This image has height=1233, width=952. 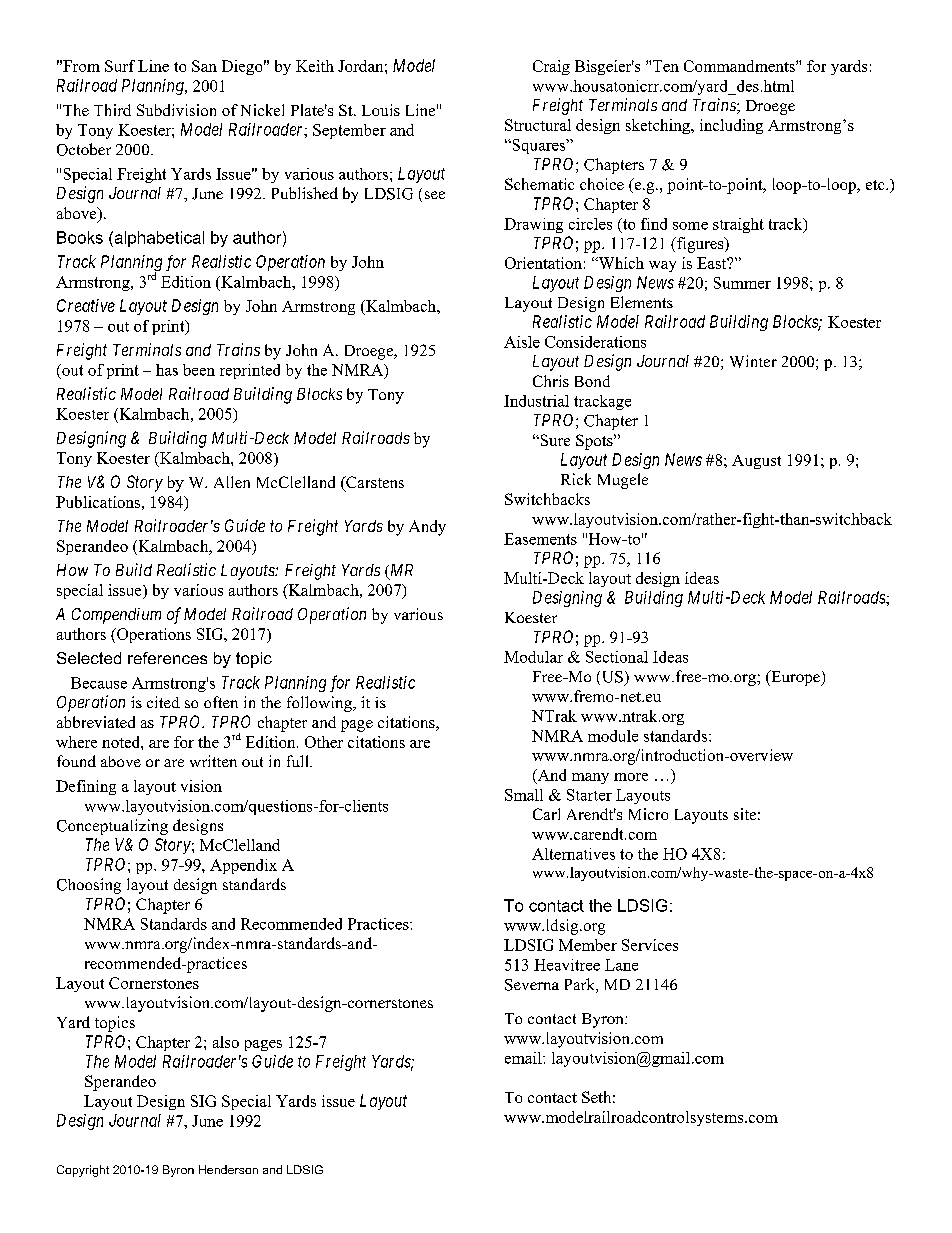 What do you see at coordinates (228, 1169) in the image?
I see `Henderson` at bounding box center [228, 1169].
